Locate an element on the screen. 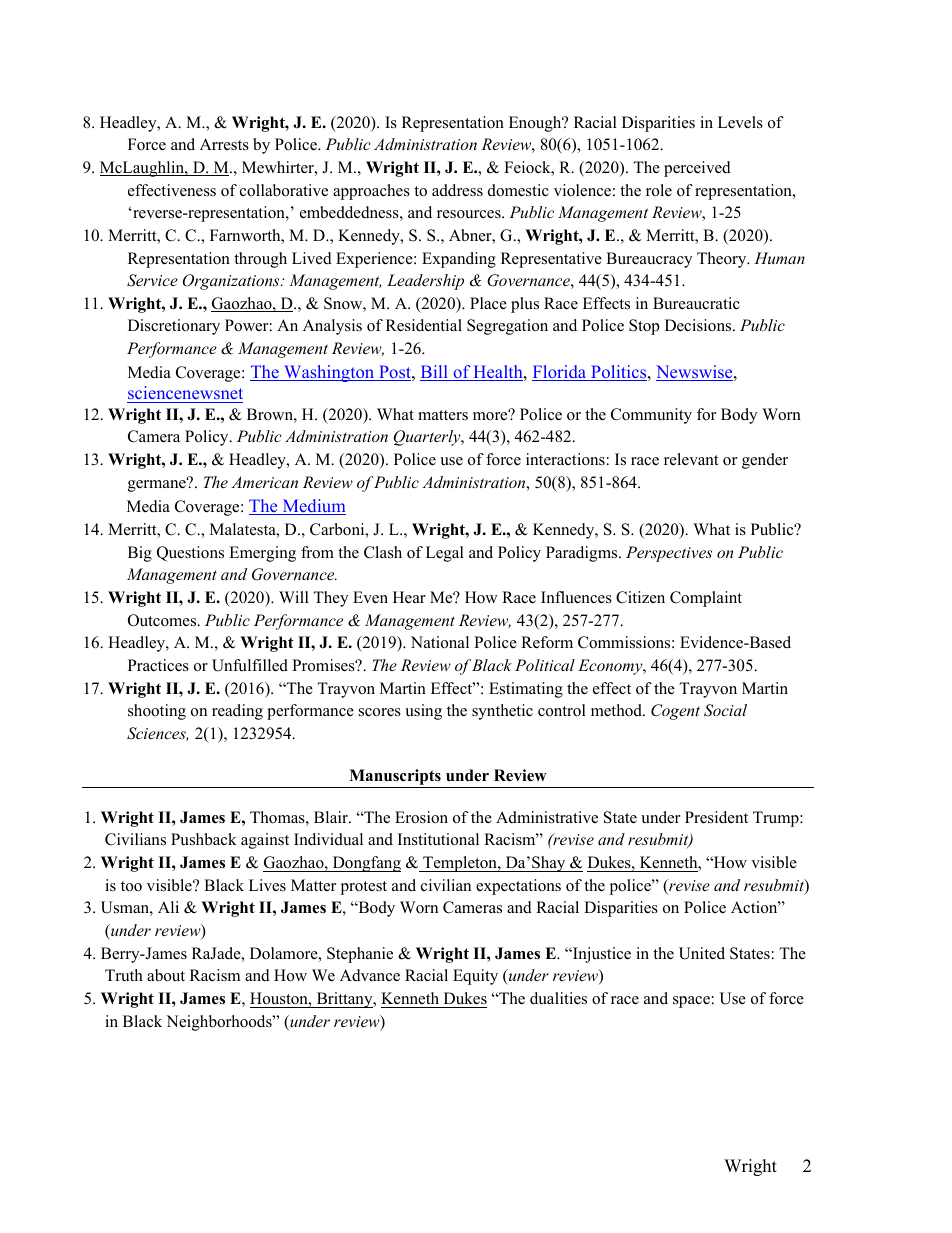 This screenshot has width=952, height=1233. space is located at coordinates (691, 1002).
